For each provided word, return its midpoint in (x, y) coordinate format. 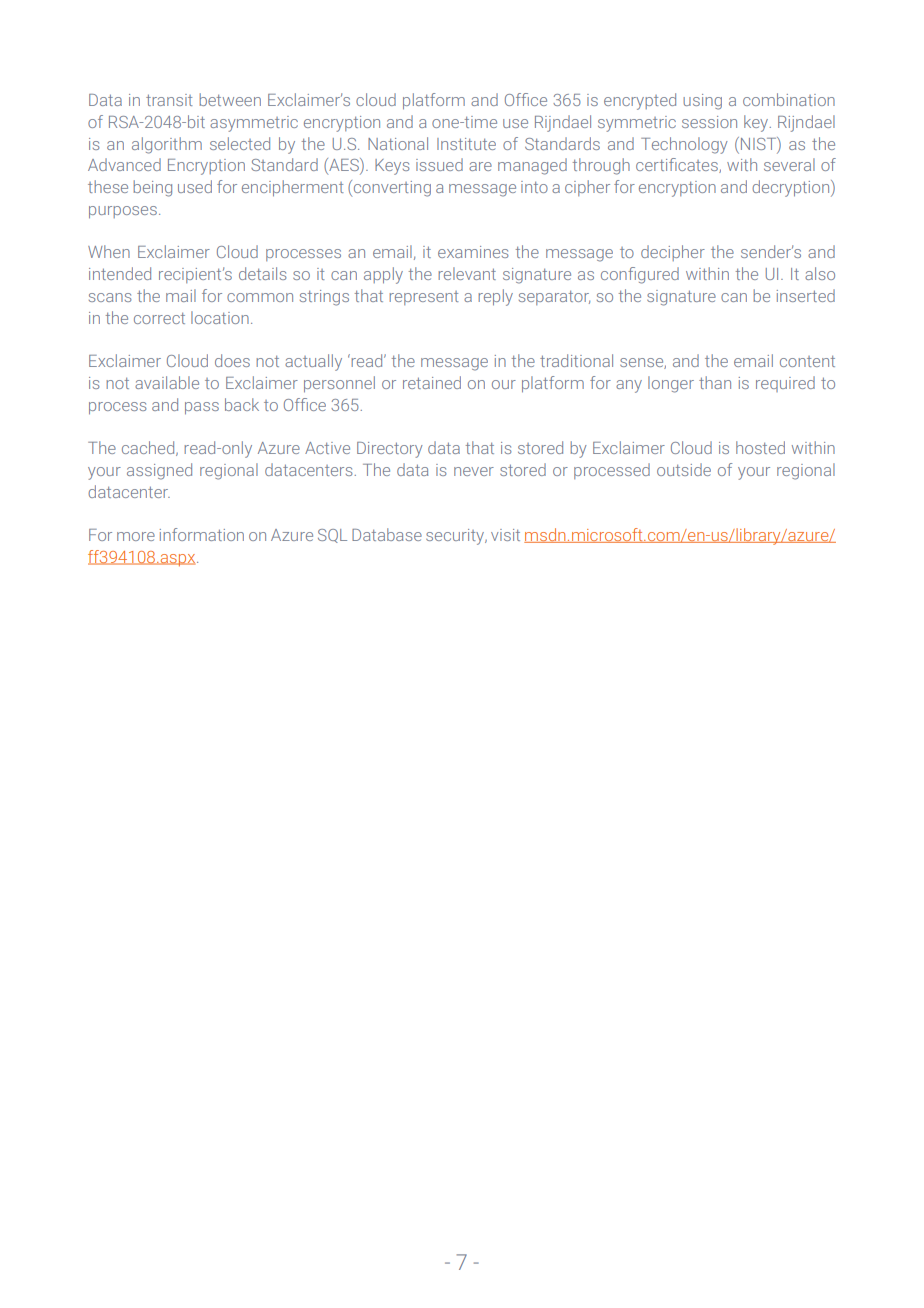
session (709, 122)
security (456, 537)
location (220, 317)
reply (495, 297)
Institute (466, 144)
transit (169, 100)
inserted (806, 295)
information (202, 534)
